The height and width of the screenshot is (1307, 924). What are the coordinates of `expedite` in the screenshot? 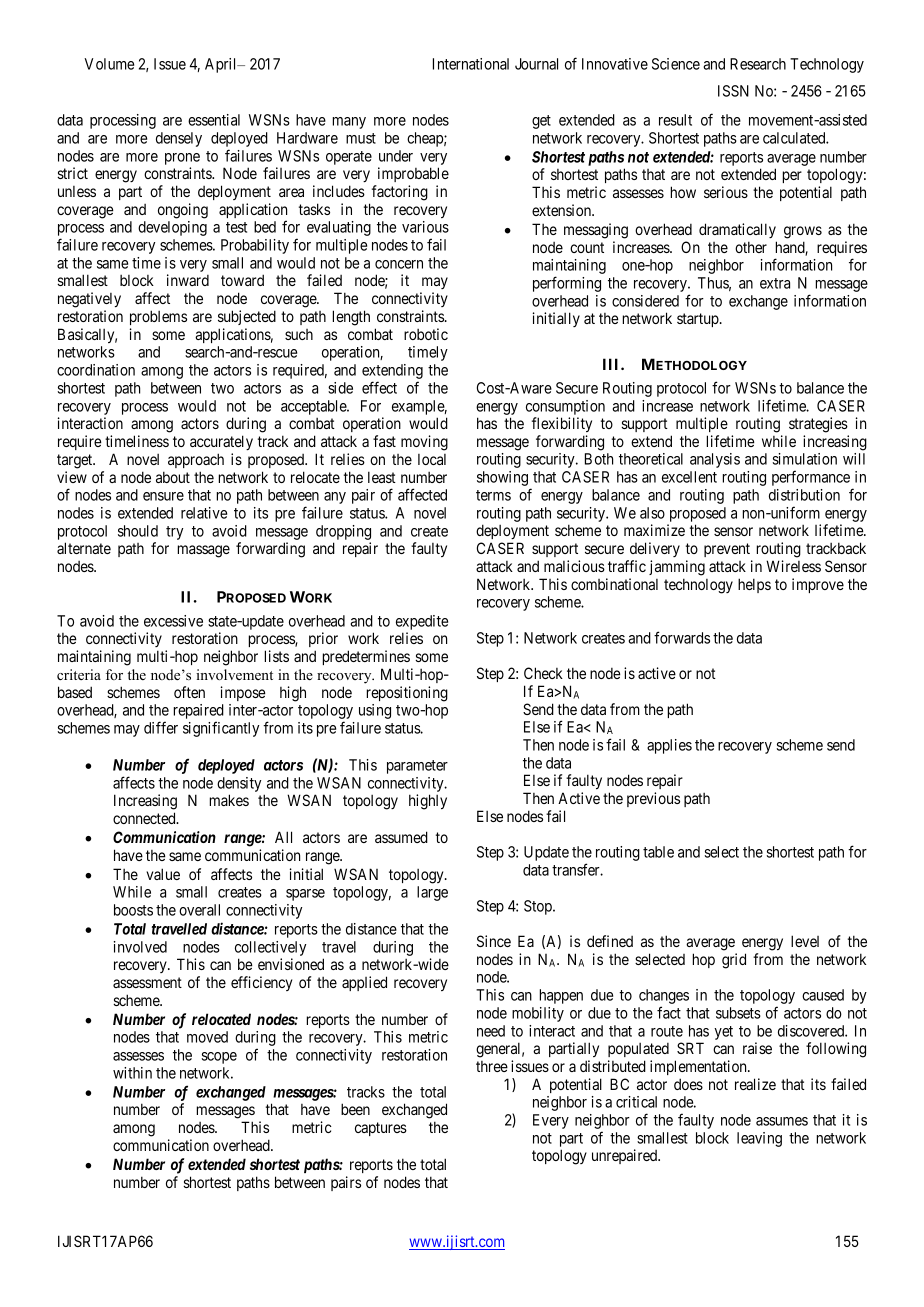 It's located at (422, 622).
